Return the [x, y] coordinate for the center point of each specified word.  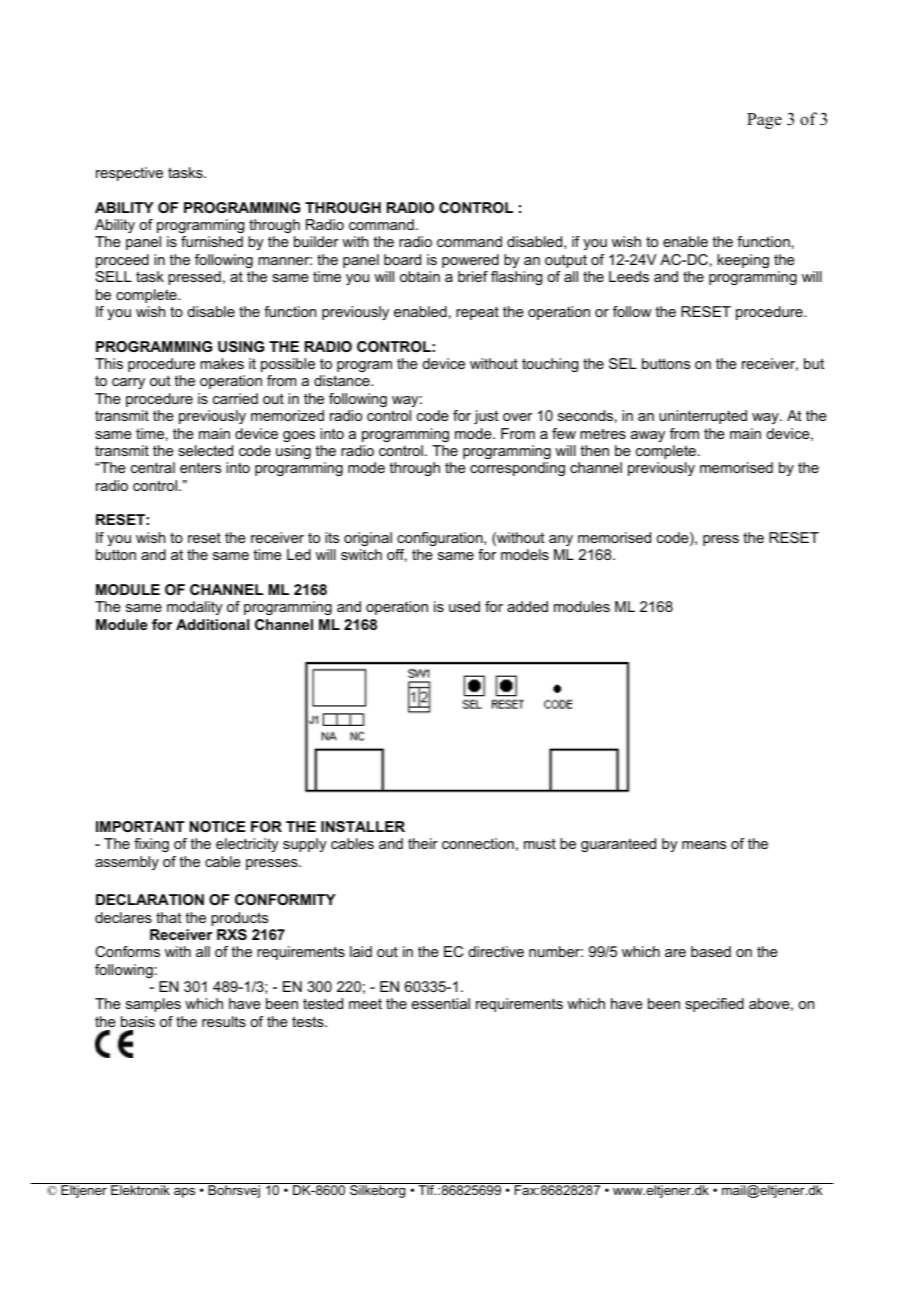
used [464, 606]
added [527, 606]
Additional [212, 624]
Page [764, 121]
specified [714, 1005]
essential [441, 1003]
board [402, 259]
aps [184, 1193]
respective [129, 174]
